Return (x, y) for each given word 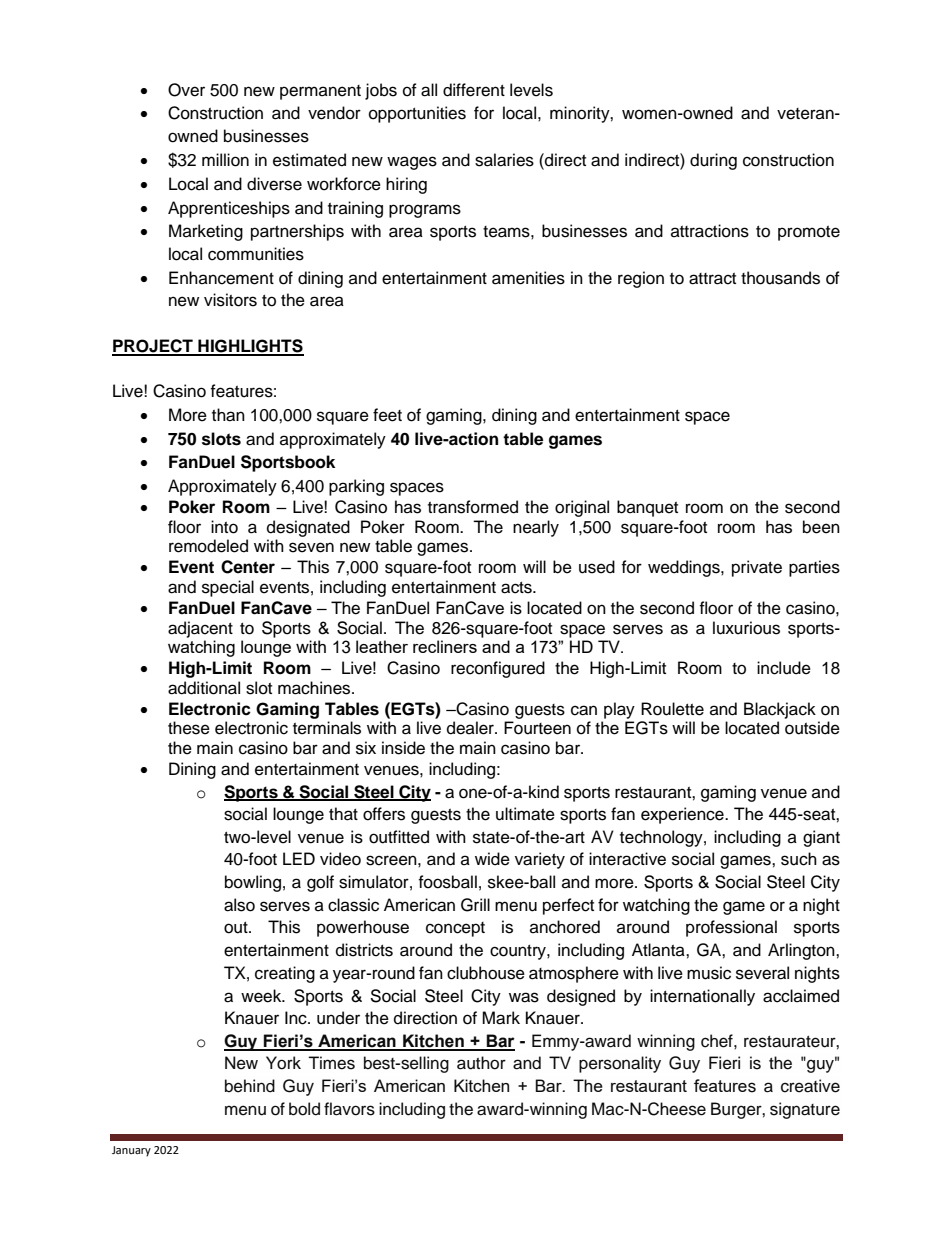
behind (250, 1086)
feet (387, 415)
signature (805, 1110)
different (474, 90)
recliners (445, 646)
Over (186, 90)
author (481, 1063)
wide (492, 859)
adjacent (200, 629)
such (799, 859)
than (228, 415)
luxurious (746, 628)
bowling (253, 883)
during (713, 161)
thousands (780, 278)
